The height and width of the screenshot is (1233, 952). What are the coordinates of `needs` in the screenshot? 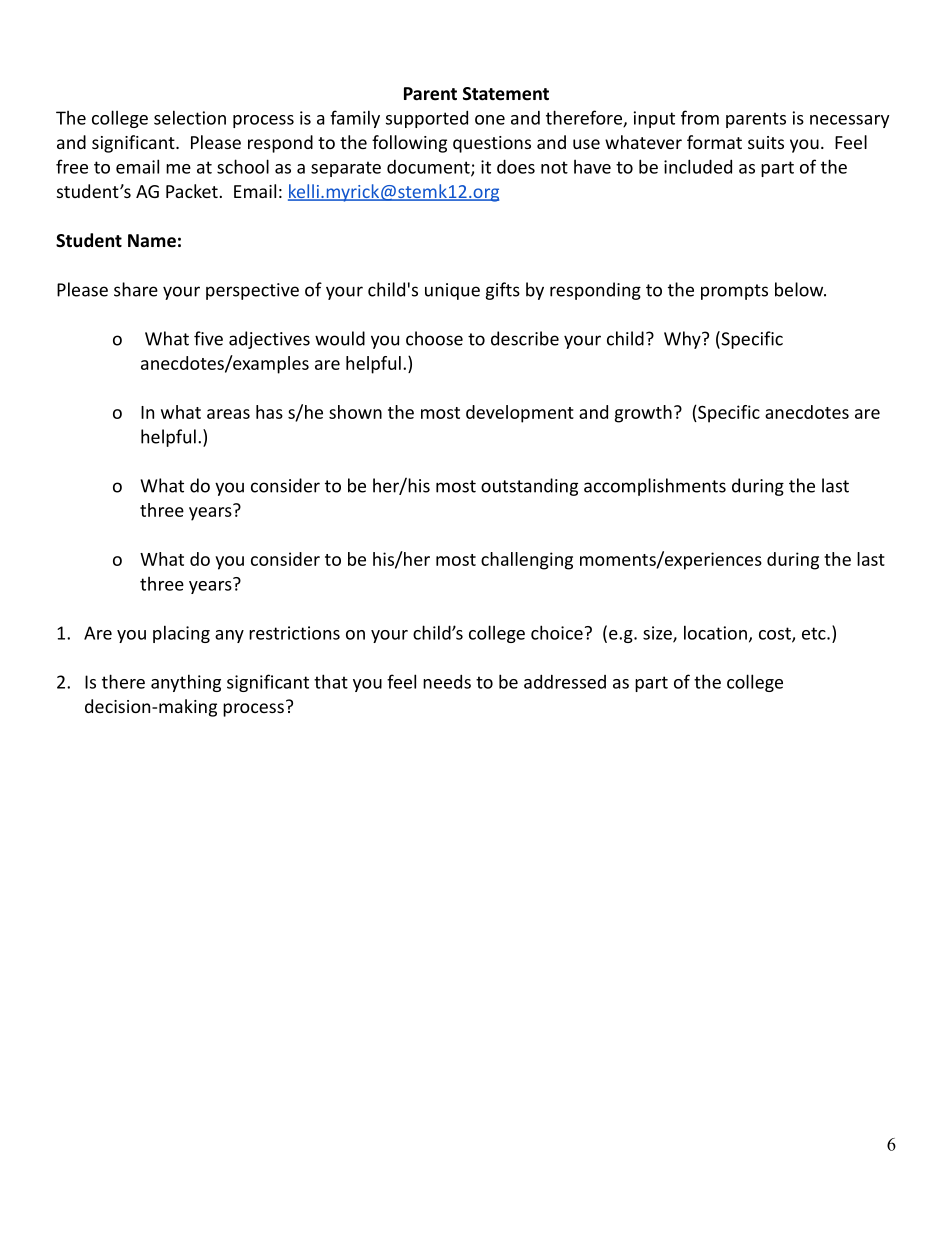 It's located at (447, 682).
